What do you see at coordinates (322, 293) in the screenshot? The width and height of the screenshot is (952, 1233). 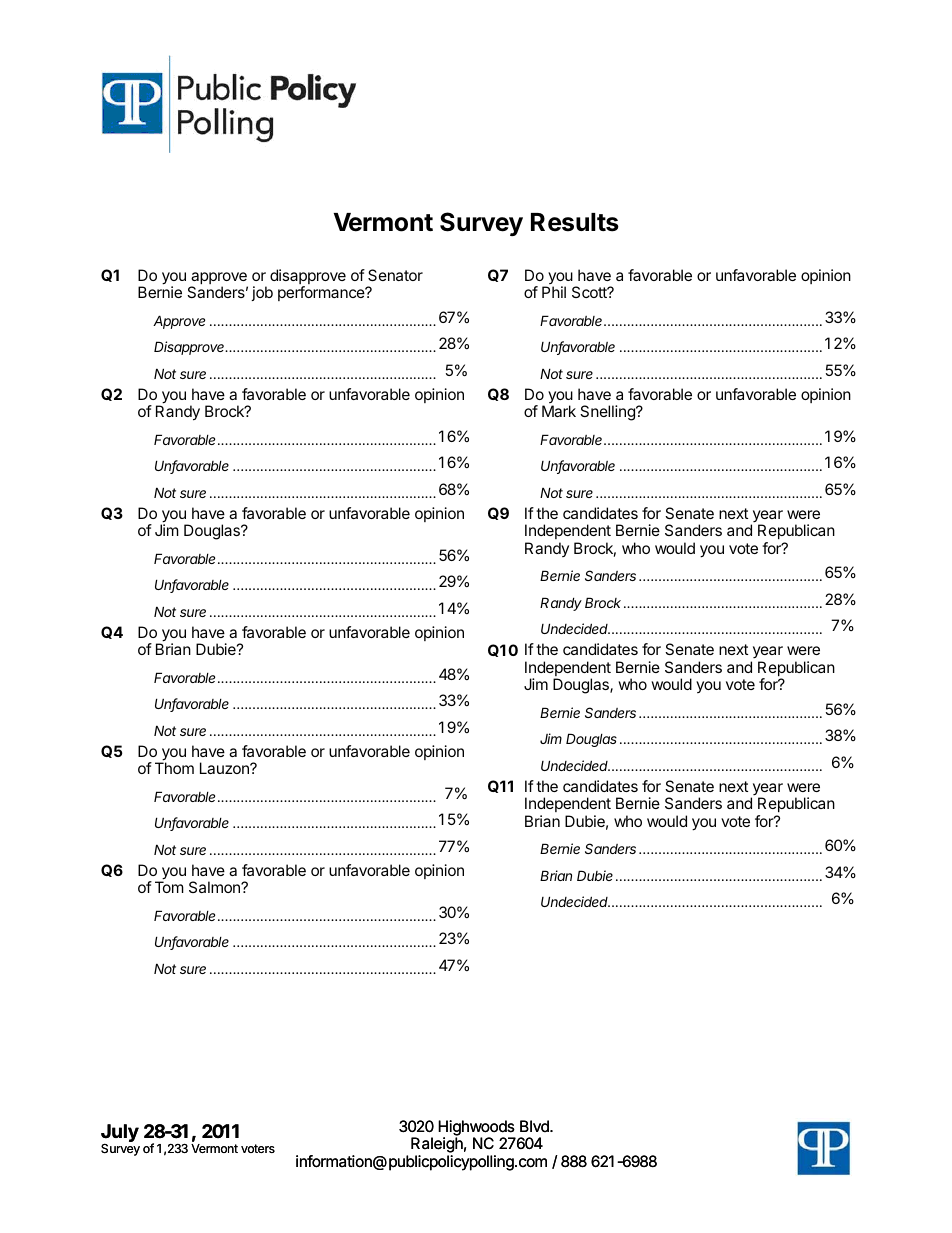 I see `performance` at bounding box center [322, 293].
